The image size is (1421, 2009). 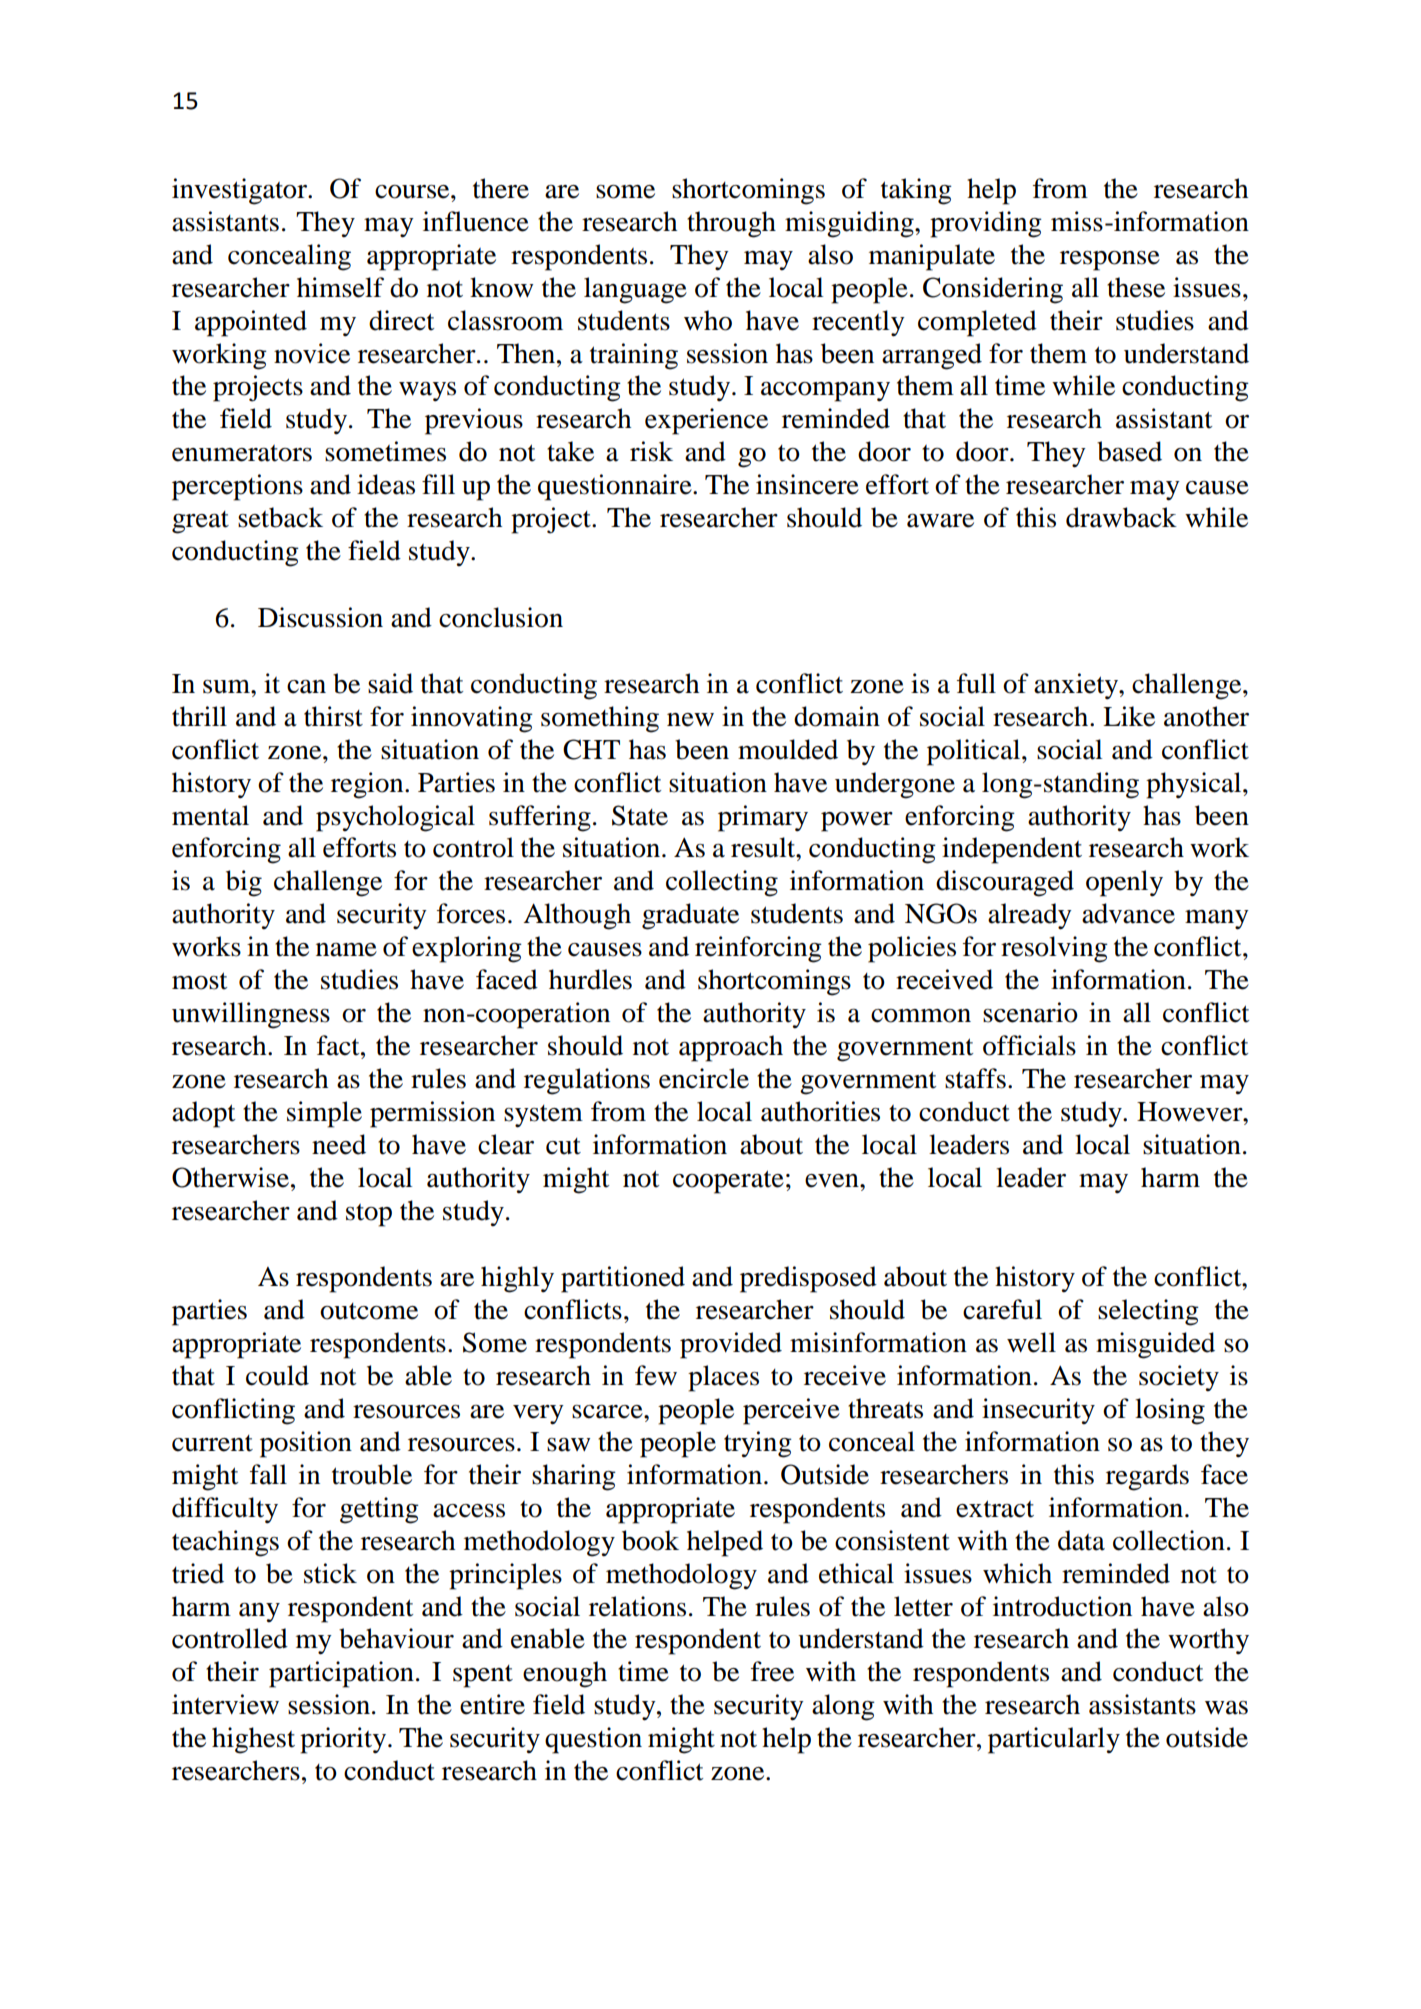 What do you see at coordinates (1054, 949) in the document?
I see `resolving` at bounding box center [1054, 949].
